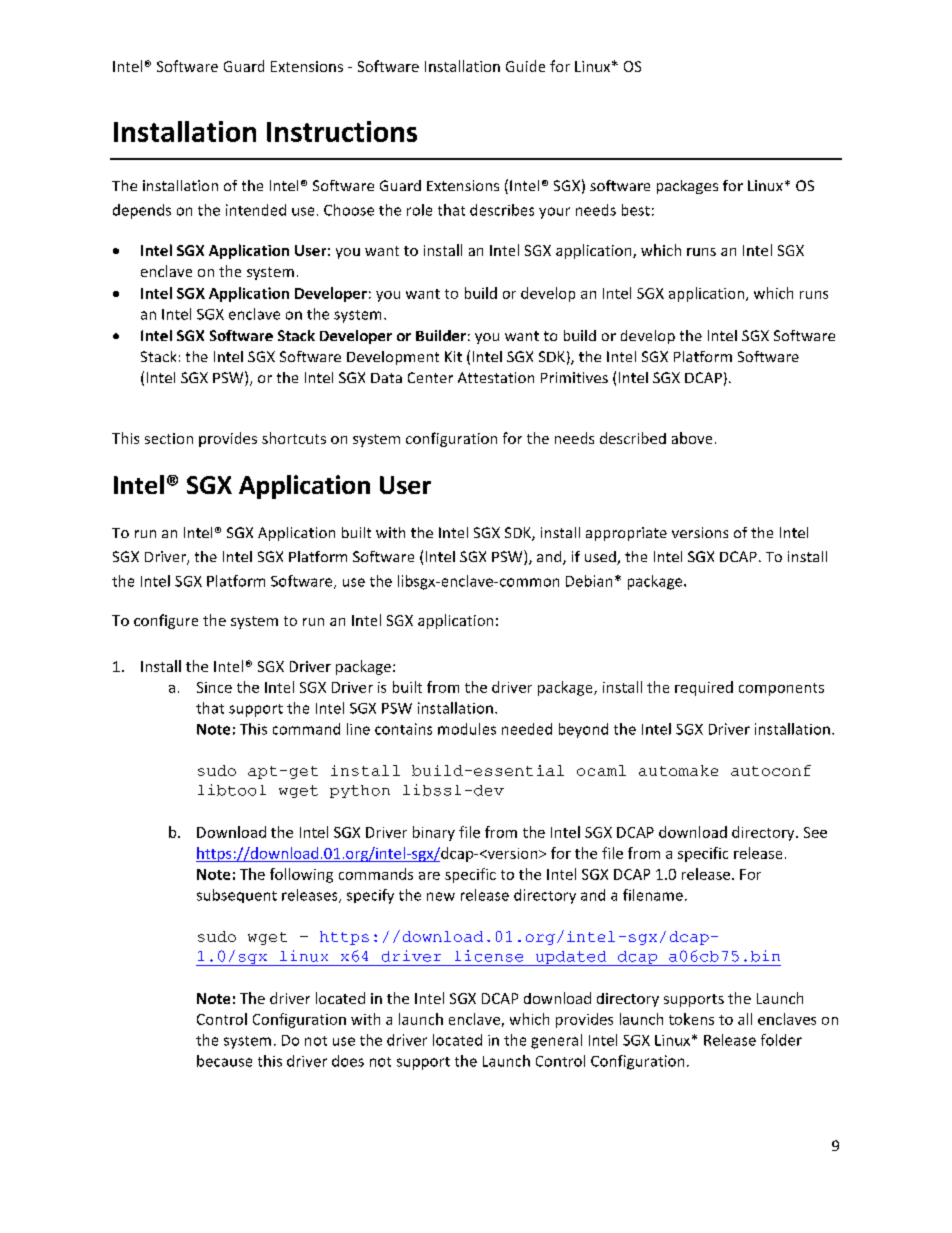 The width and height of the image is (952, 1233). I want to click on because, so click(224, 1061).
